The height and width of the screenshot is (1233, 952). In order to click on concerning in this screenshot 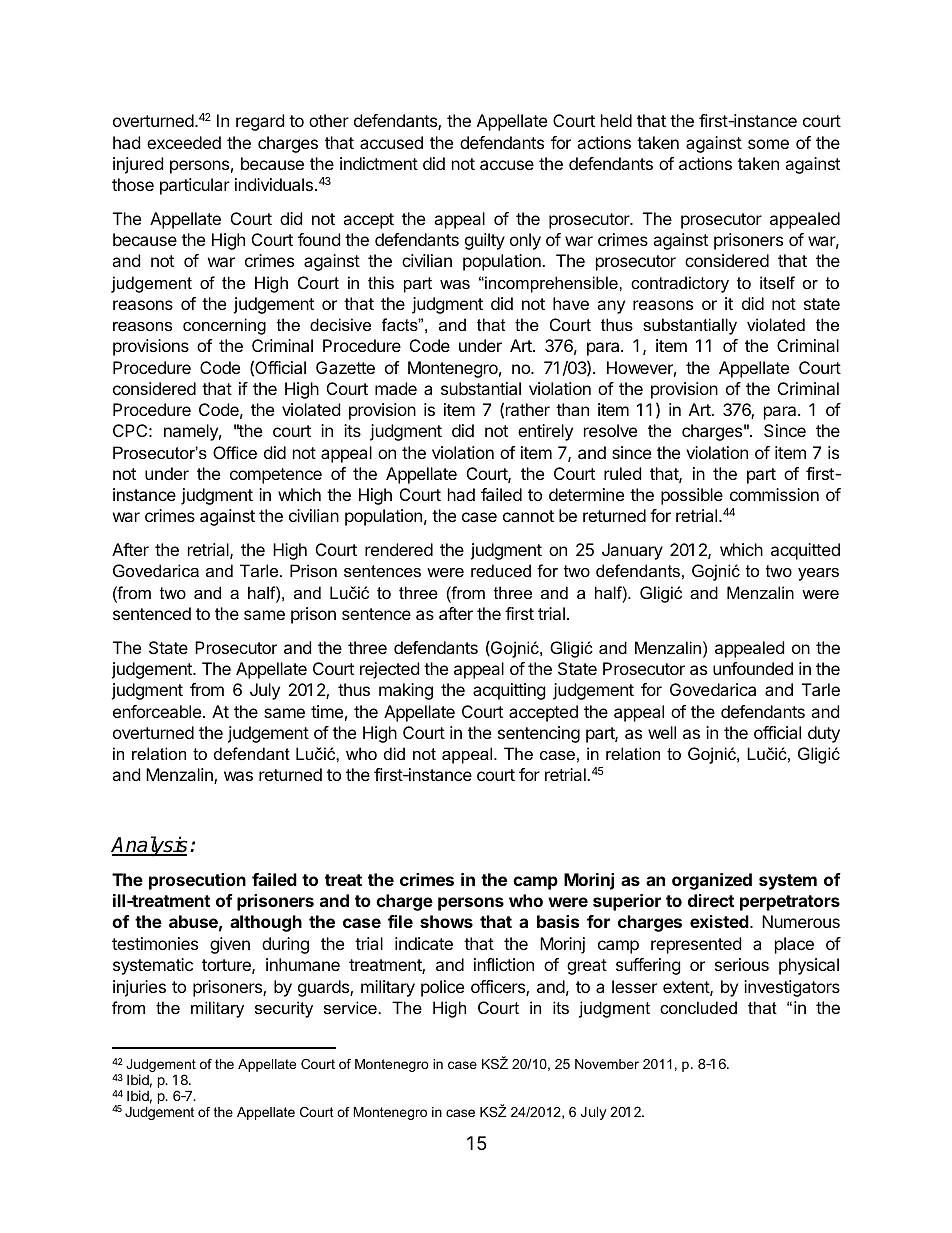, I will do `click(224, 326)`.
